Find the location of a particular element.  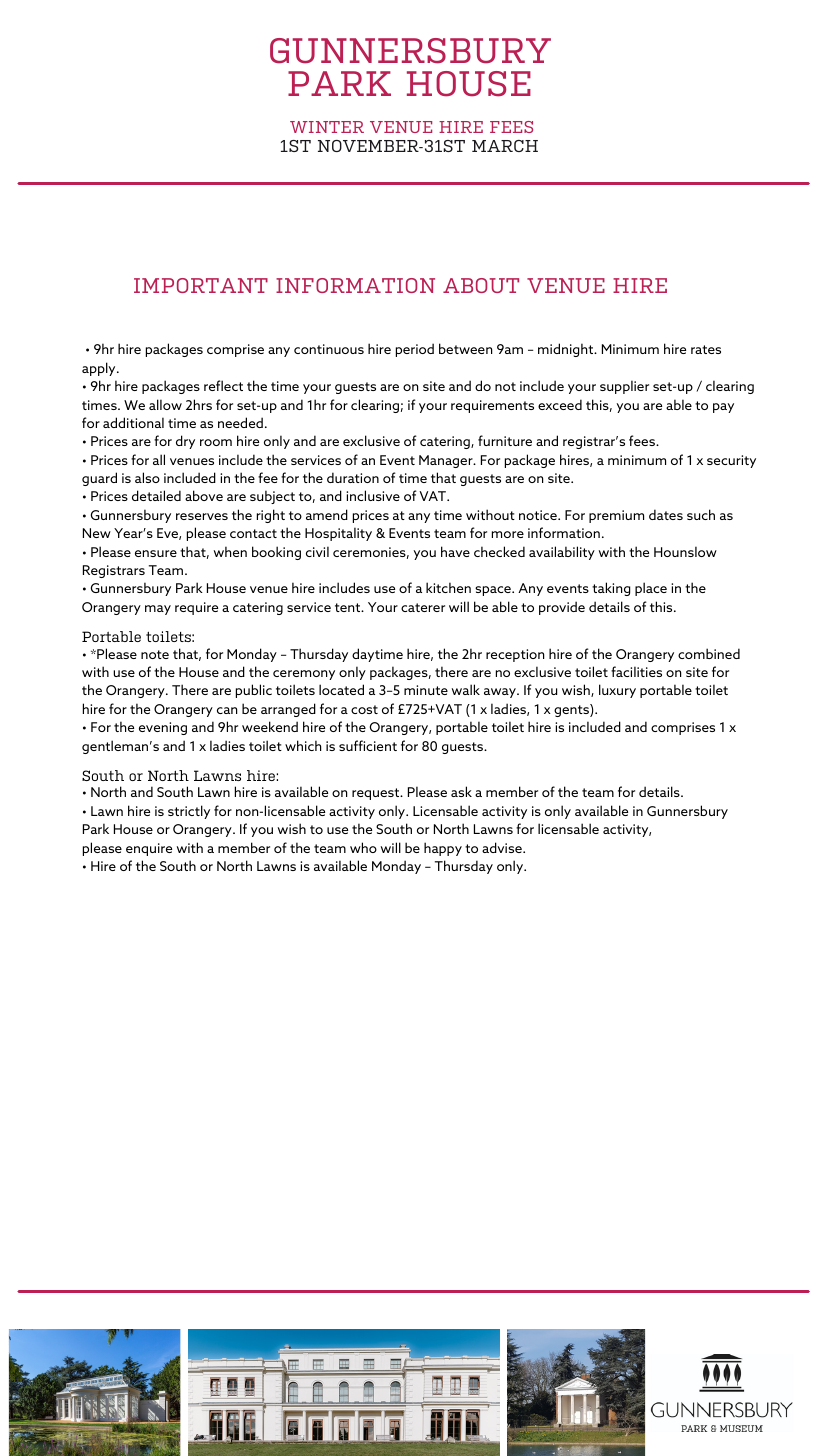

happy is located at coordinates (443, 849).
